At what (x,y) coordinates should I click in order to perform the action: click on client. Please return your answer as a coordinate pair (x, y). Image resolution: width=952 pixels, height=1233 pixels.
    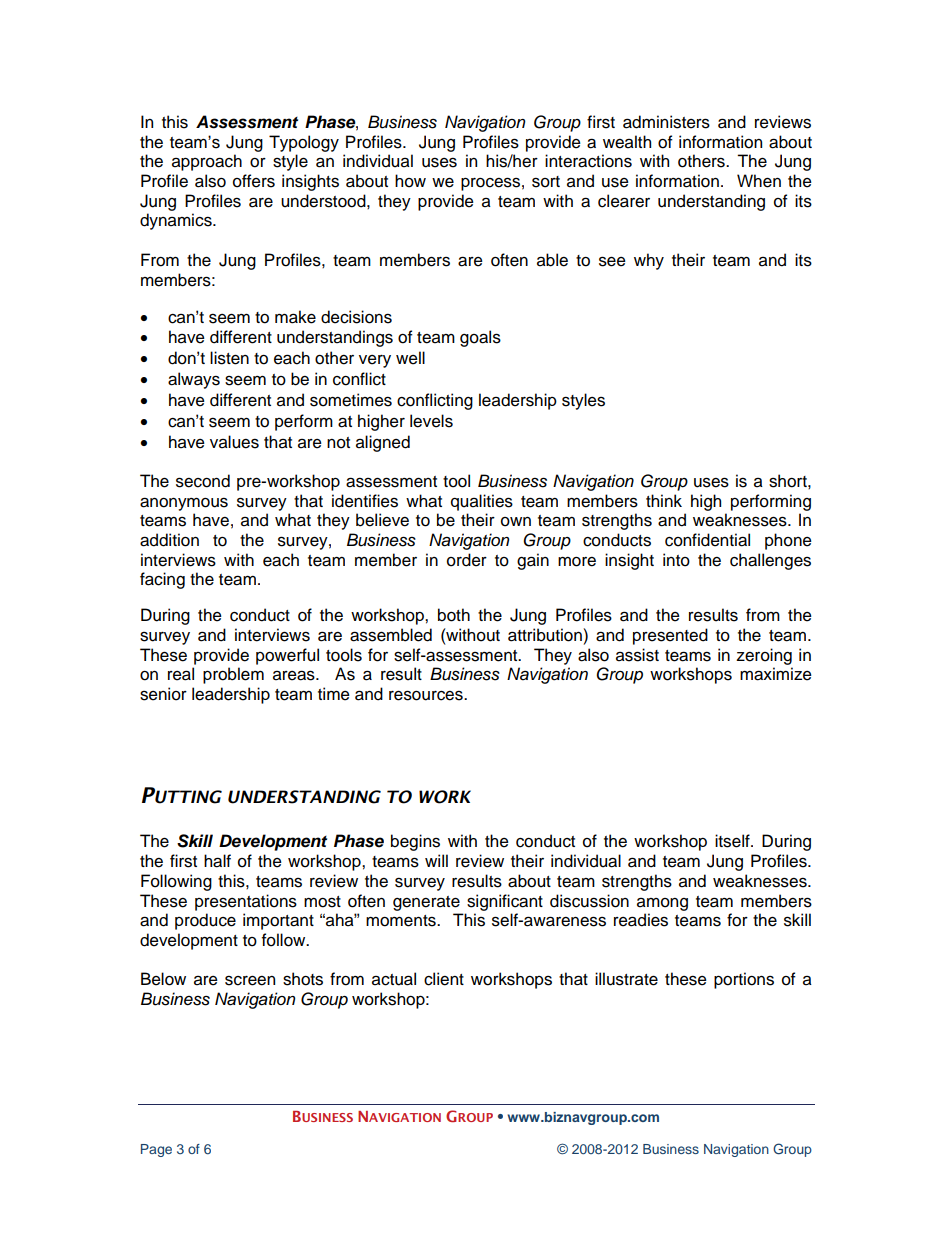
    Looking at the image, I should click on (444, 979).
